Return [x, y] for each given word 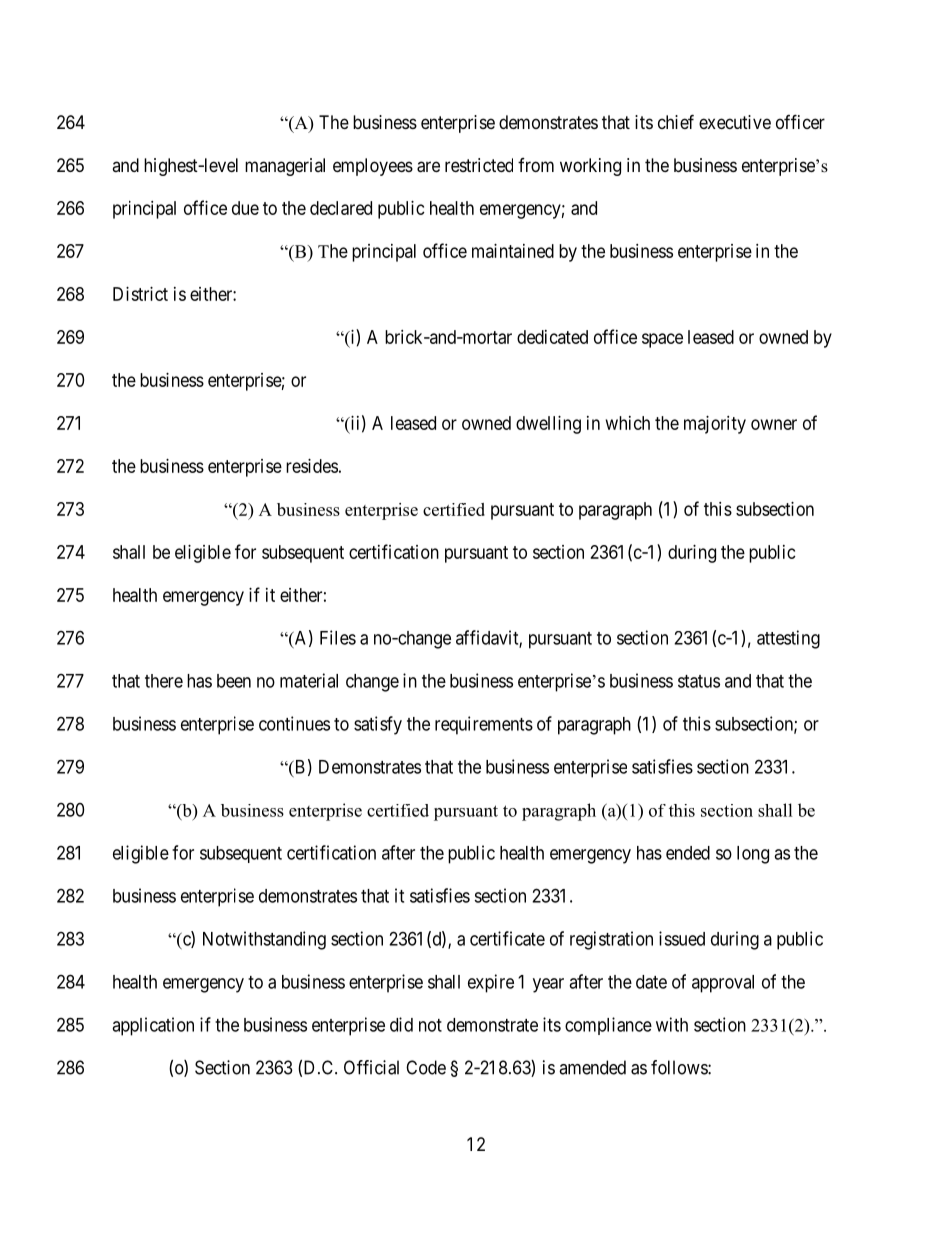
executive [735, 122]
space [662, 340]
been [234, 681]
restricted [479, 165]
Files [338, 637]
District [140, 294]
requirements [484, 725]
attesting [788, 639]
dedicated [552, 337]
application [153, 1026]
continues [294, 723]
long [753, 855]
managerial [285, 167]
